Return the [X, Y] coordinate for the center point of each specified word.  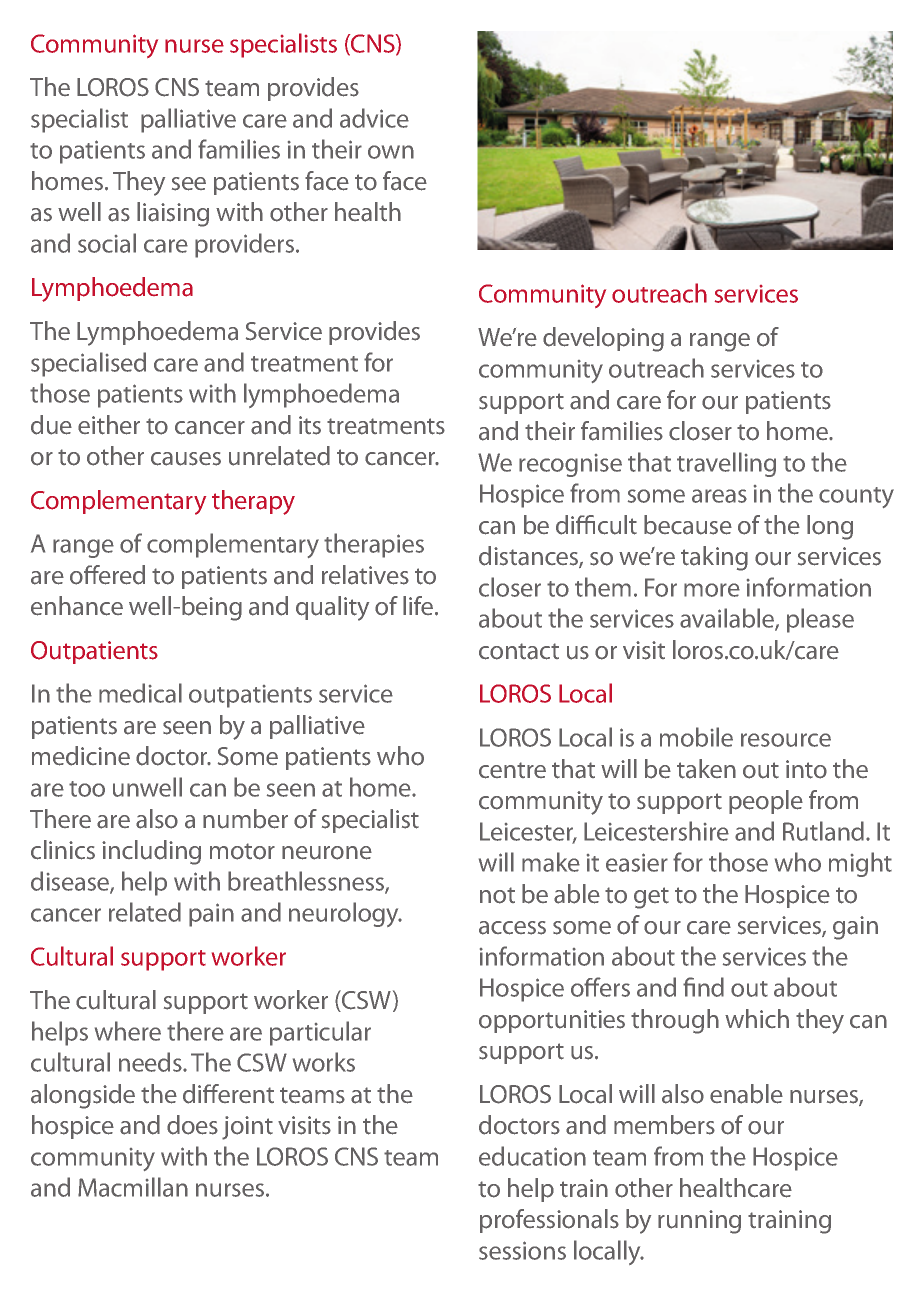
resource [786, 740]
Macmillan [133, 1187]
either [109, 425]
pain [211, 915]
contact [519, 651]
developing [603, 339]
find [703, 987]
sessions [522, 1250]
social [107, 243]
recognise [570, 465]
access [512, 928]
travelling [726, 464]
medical [140, 693]
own [391, 152]
